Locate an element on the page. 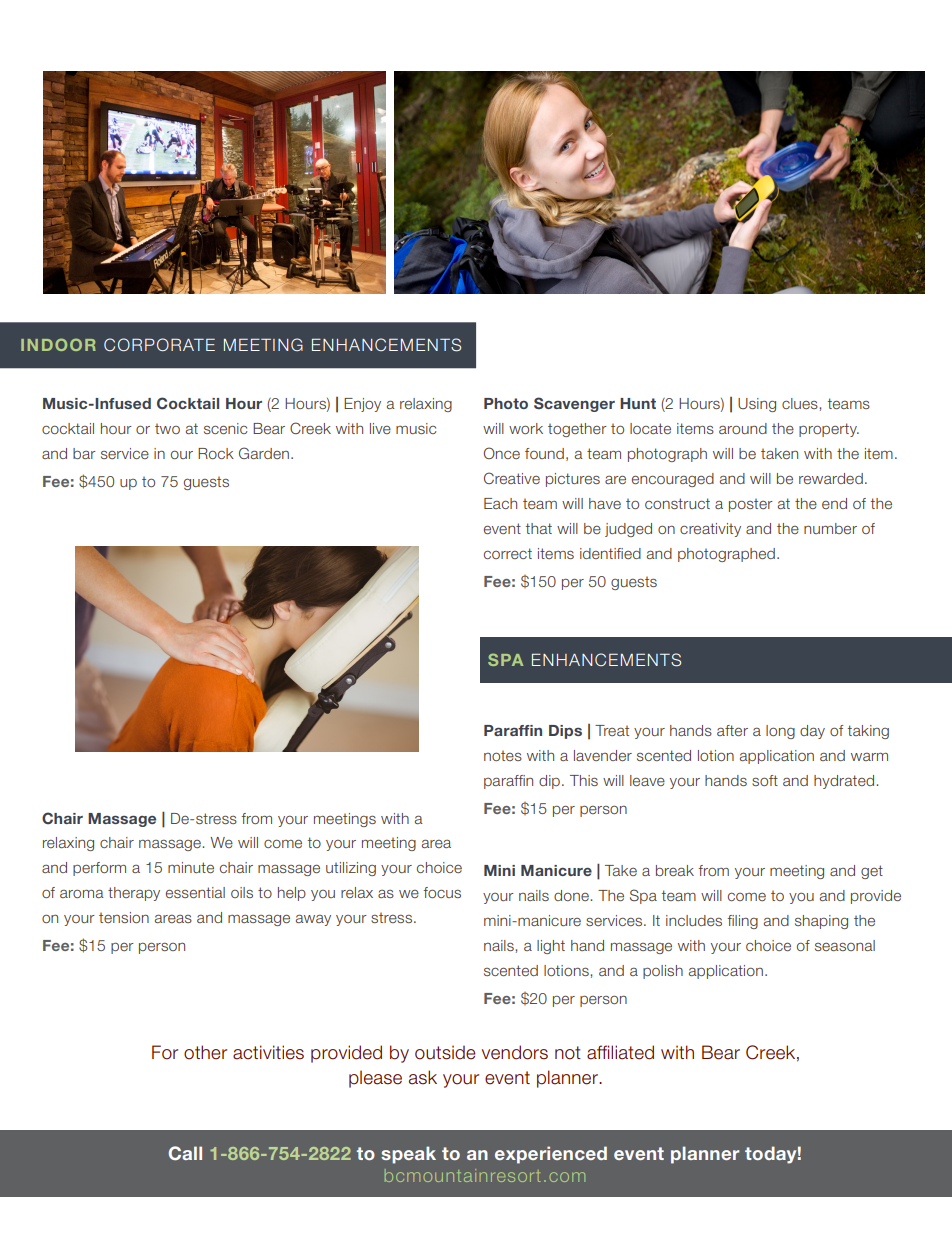 The image size is (952, 1233). notes is located at coordinates (503, 756).
